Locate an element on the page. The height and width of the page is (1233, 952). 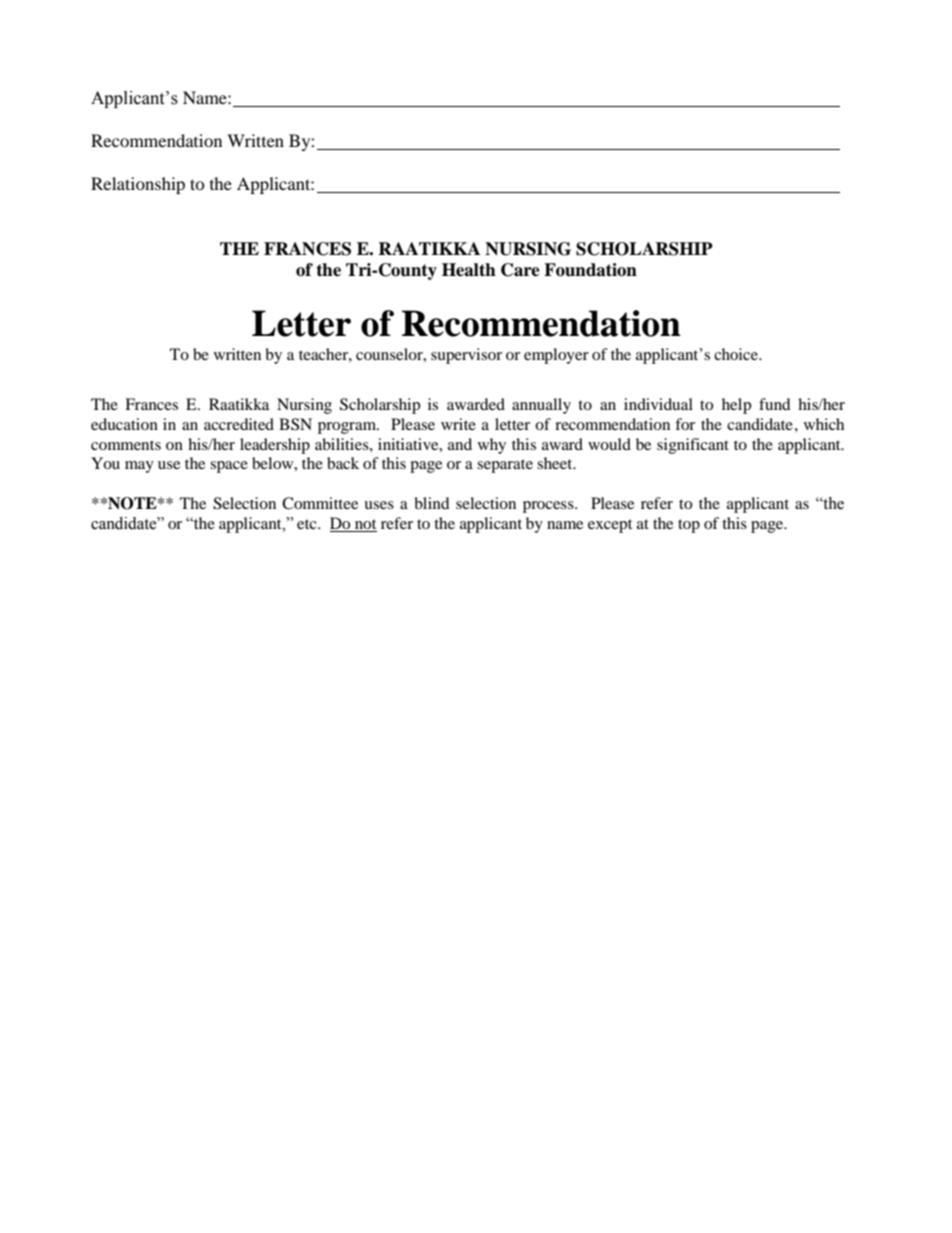
employer is located at coordinates (556, 356).
